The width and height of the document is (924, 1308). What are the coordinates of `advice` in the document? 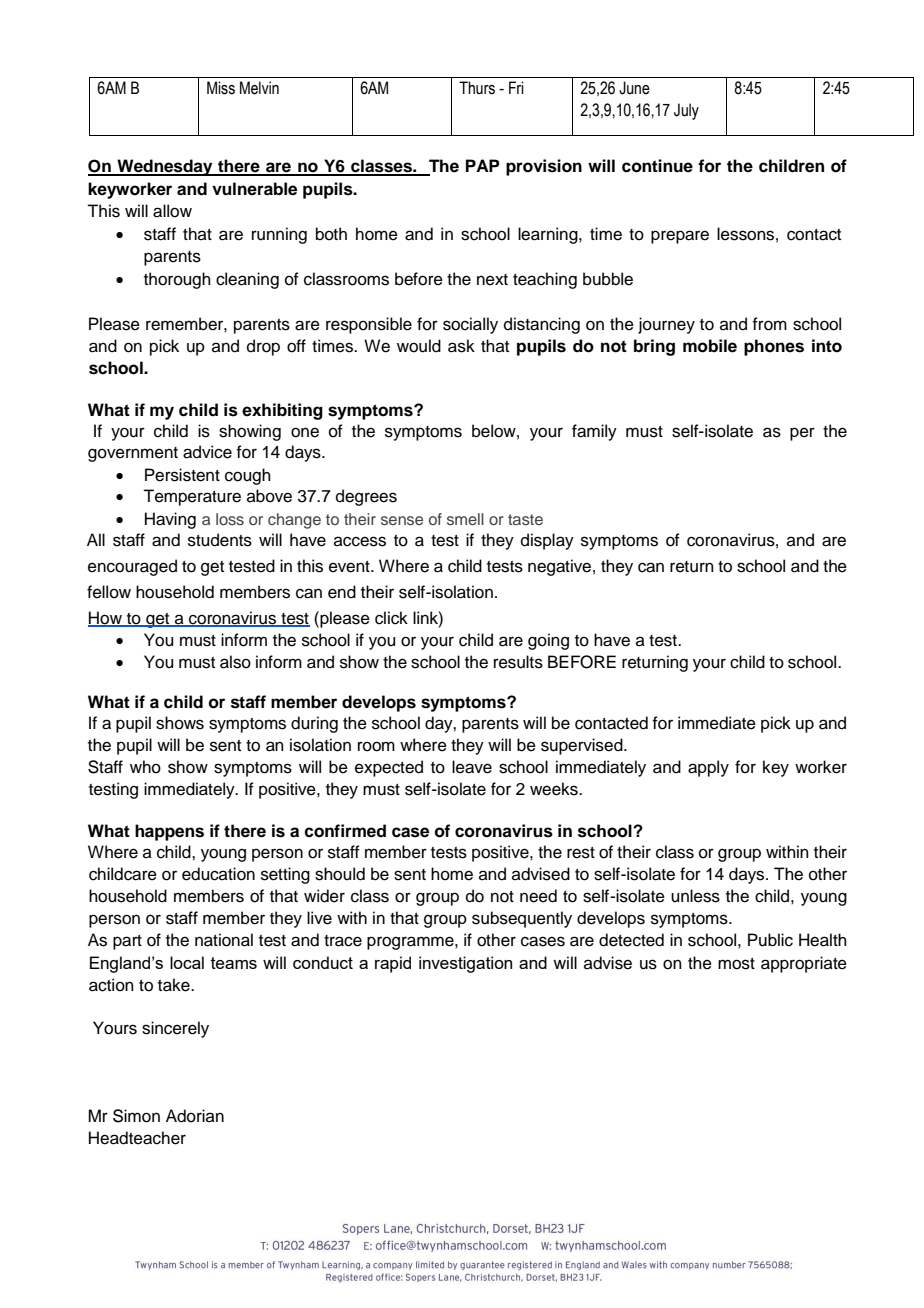 It's located at (207, 452).
